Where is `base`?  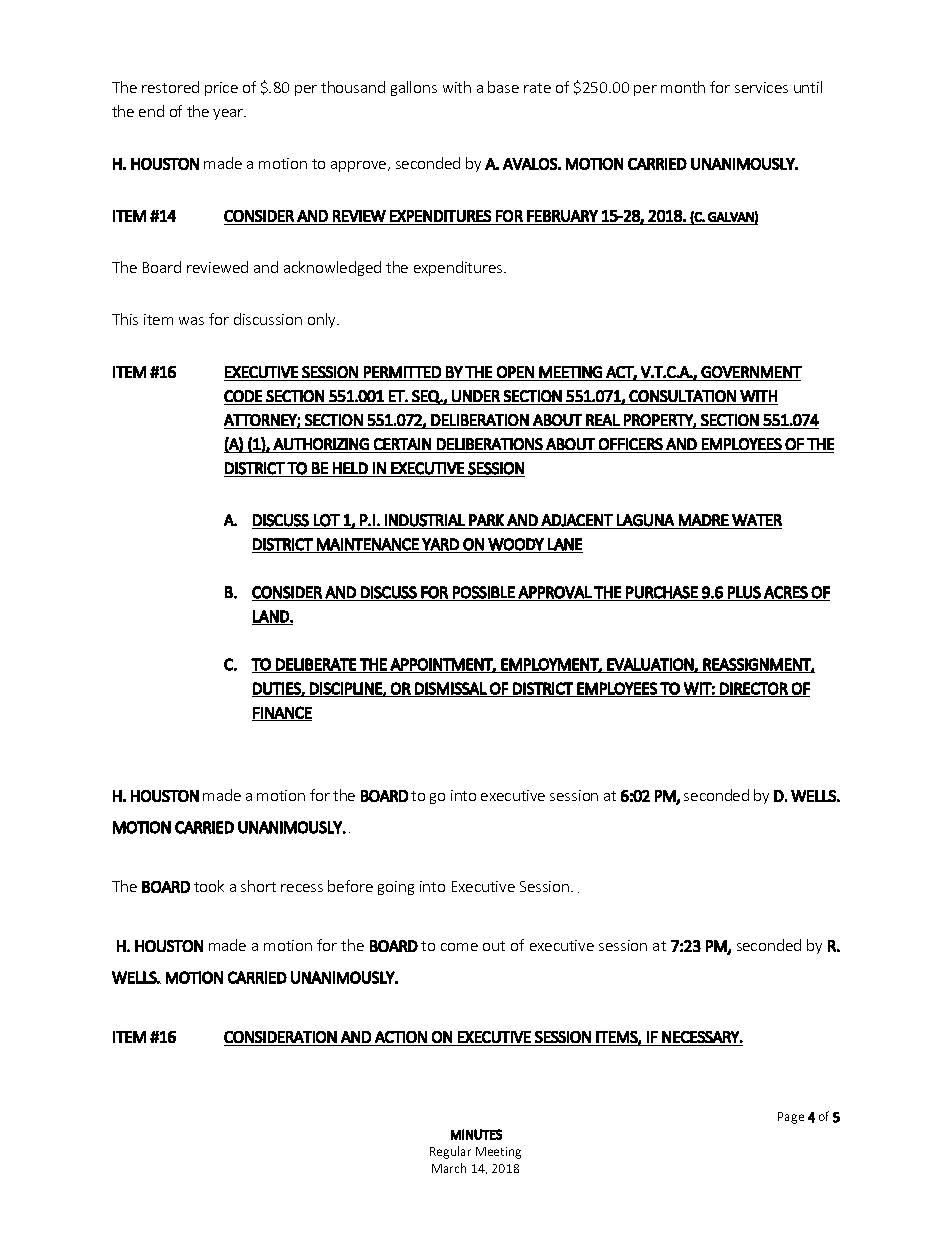 base is located at coordinates (503, 87).
